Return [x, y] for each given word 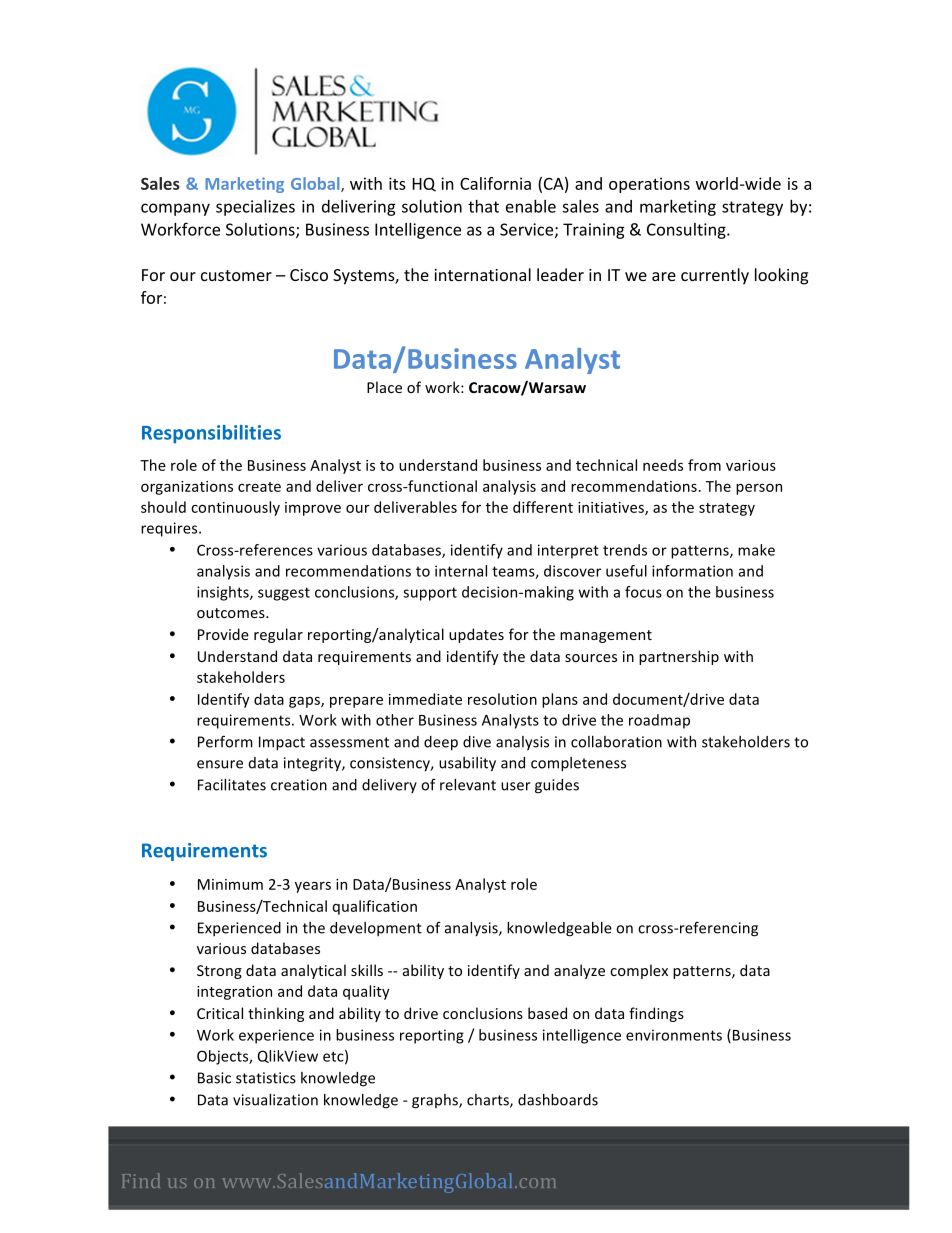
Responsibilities [211, 434]
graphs [436, 1101]
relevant [468, 785]
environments [674, 1035]
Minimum [230, 884]
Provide [223, 634]
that [483, 206]
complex [639, 971]
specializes [255, 208]
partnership [679, 657]
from [704, 465]
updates [476, 635]
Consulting [687, 231]
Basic [214, 1078]
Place [384, 387]
